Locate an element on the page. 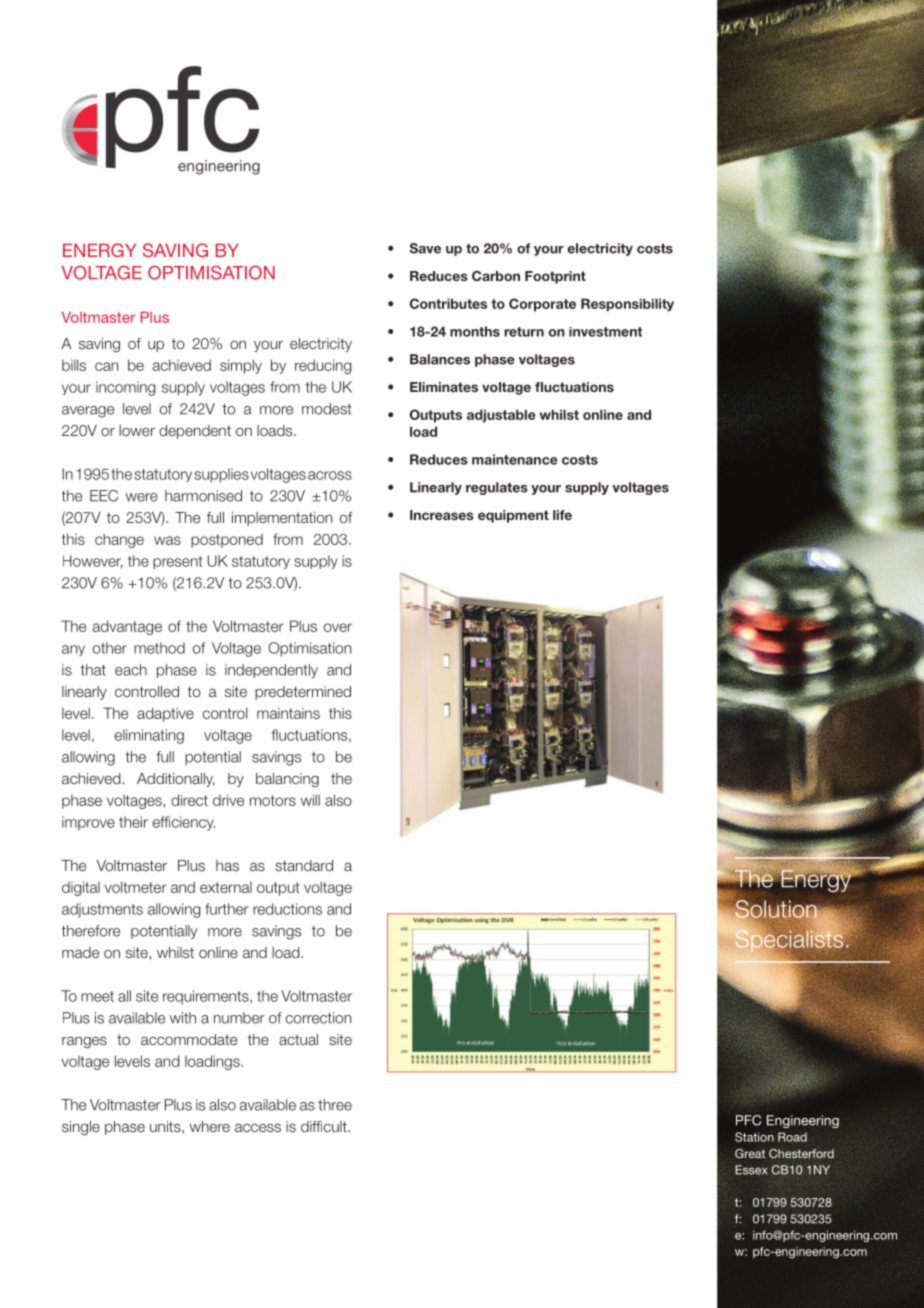 The width and height of the page is (924, 1308). where is located at coordinates (210, 1126).
